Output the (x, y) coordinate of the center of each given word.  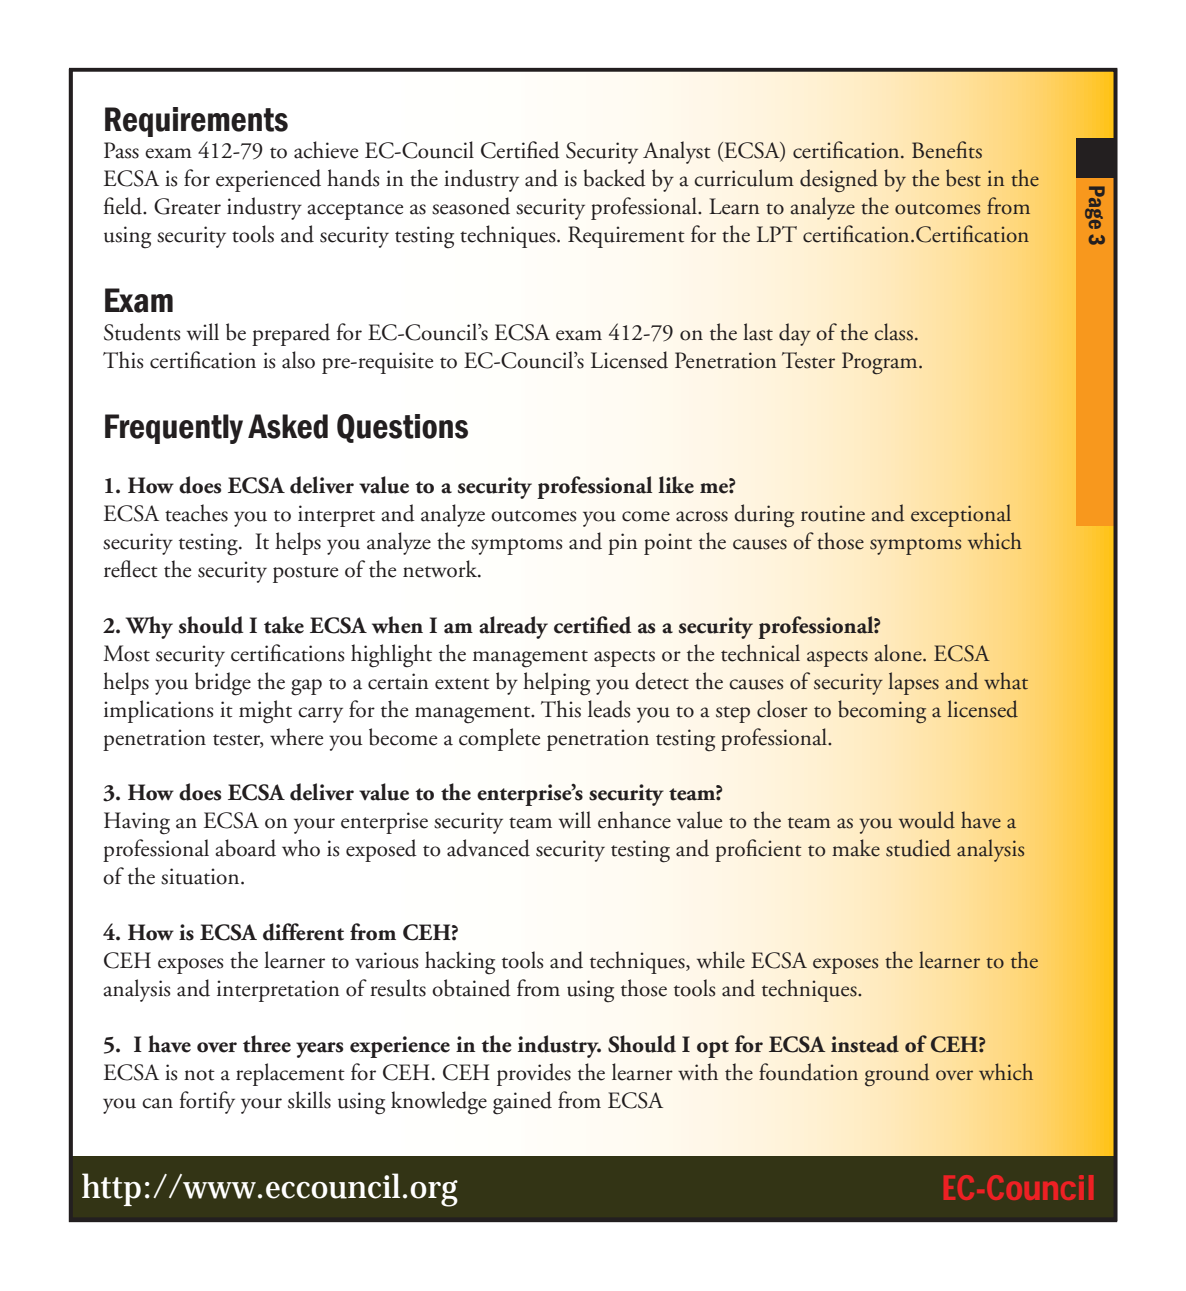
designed (839, 181)
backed (615, 178)
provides (534, 1074)
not (199, 1075)
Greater (187, 206)
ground (897, 1074)
